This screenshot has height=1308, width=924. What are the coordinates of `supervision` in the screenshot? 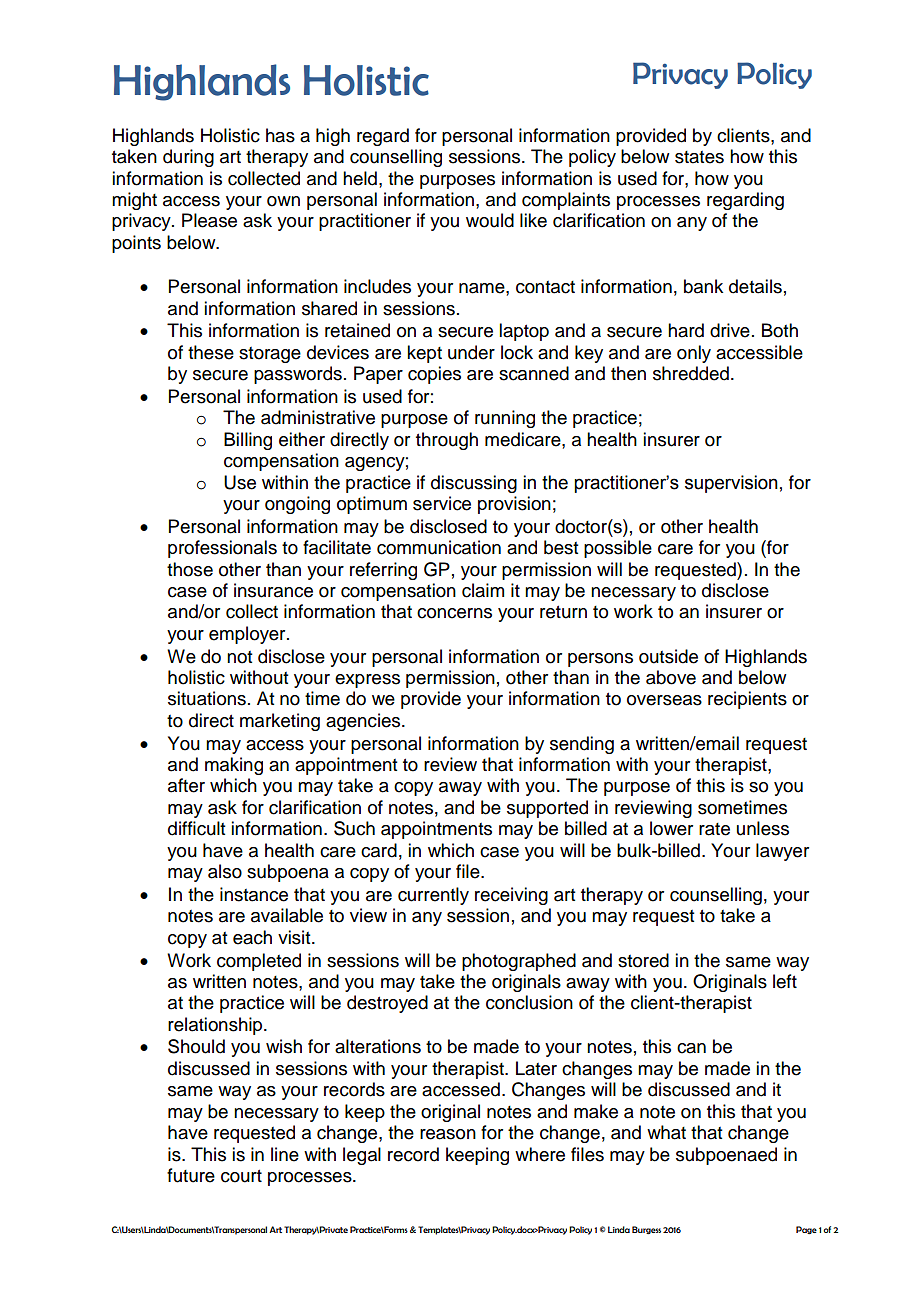 It's located at (731, 484).
